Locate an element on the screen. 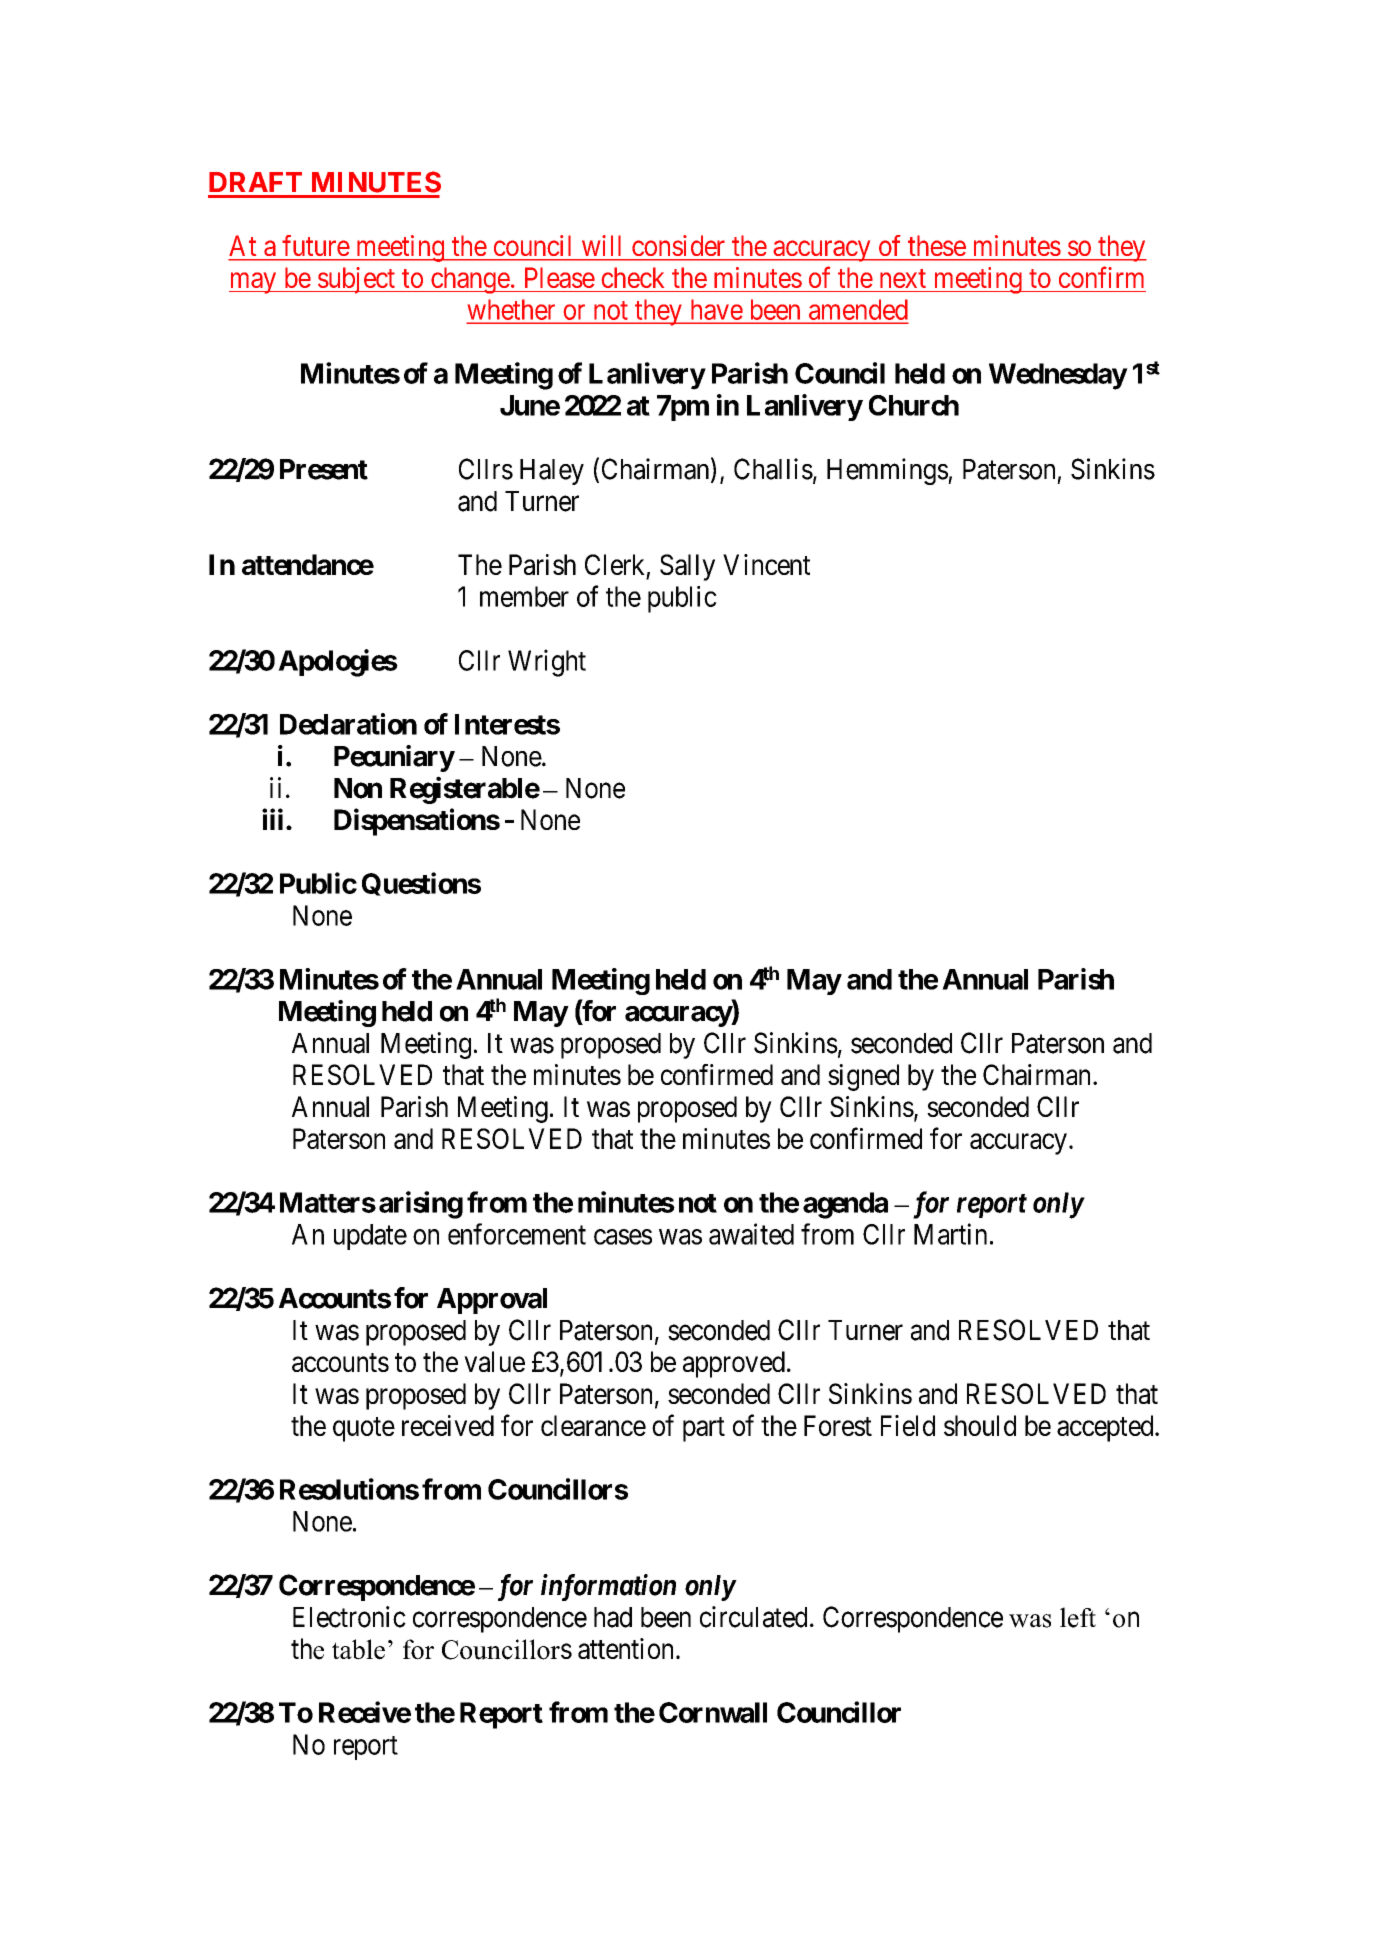 The height and width of the screenshot is (1945, 1375). have is located at coordinates (715, 311).
